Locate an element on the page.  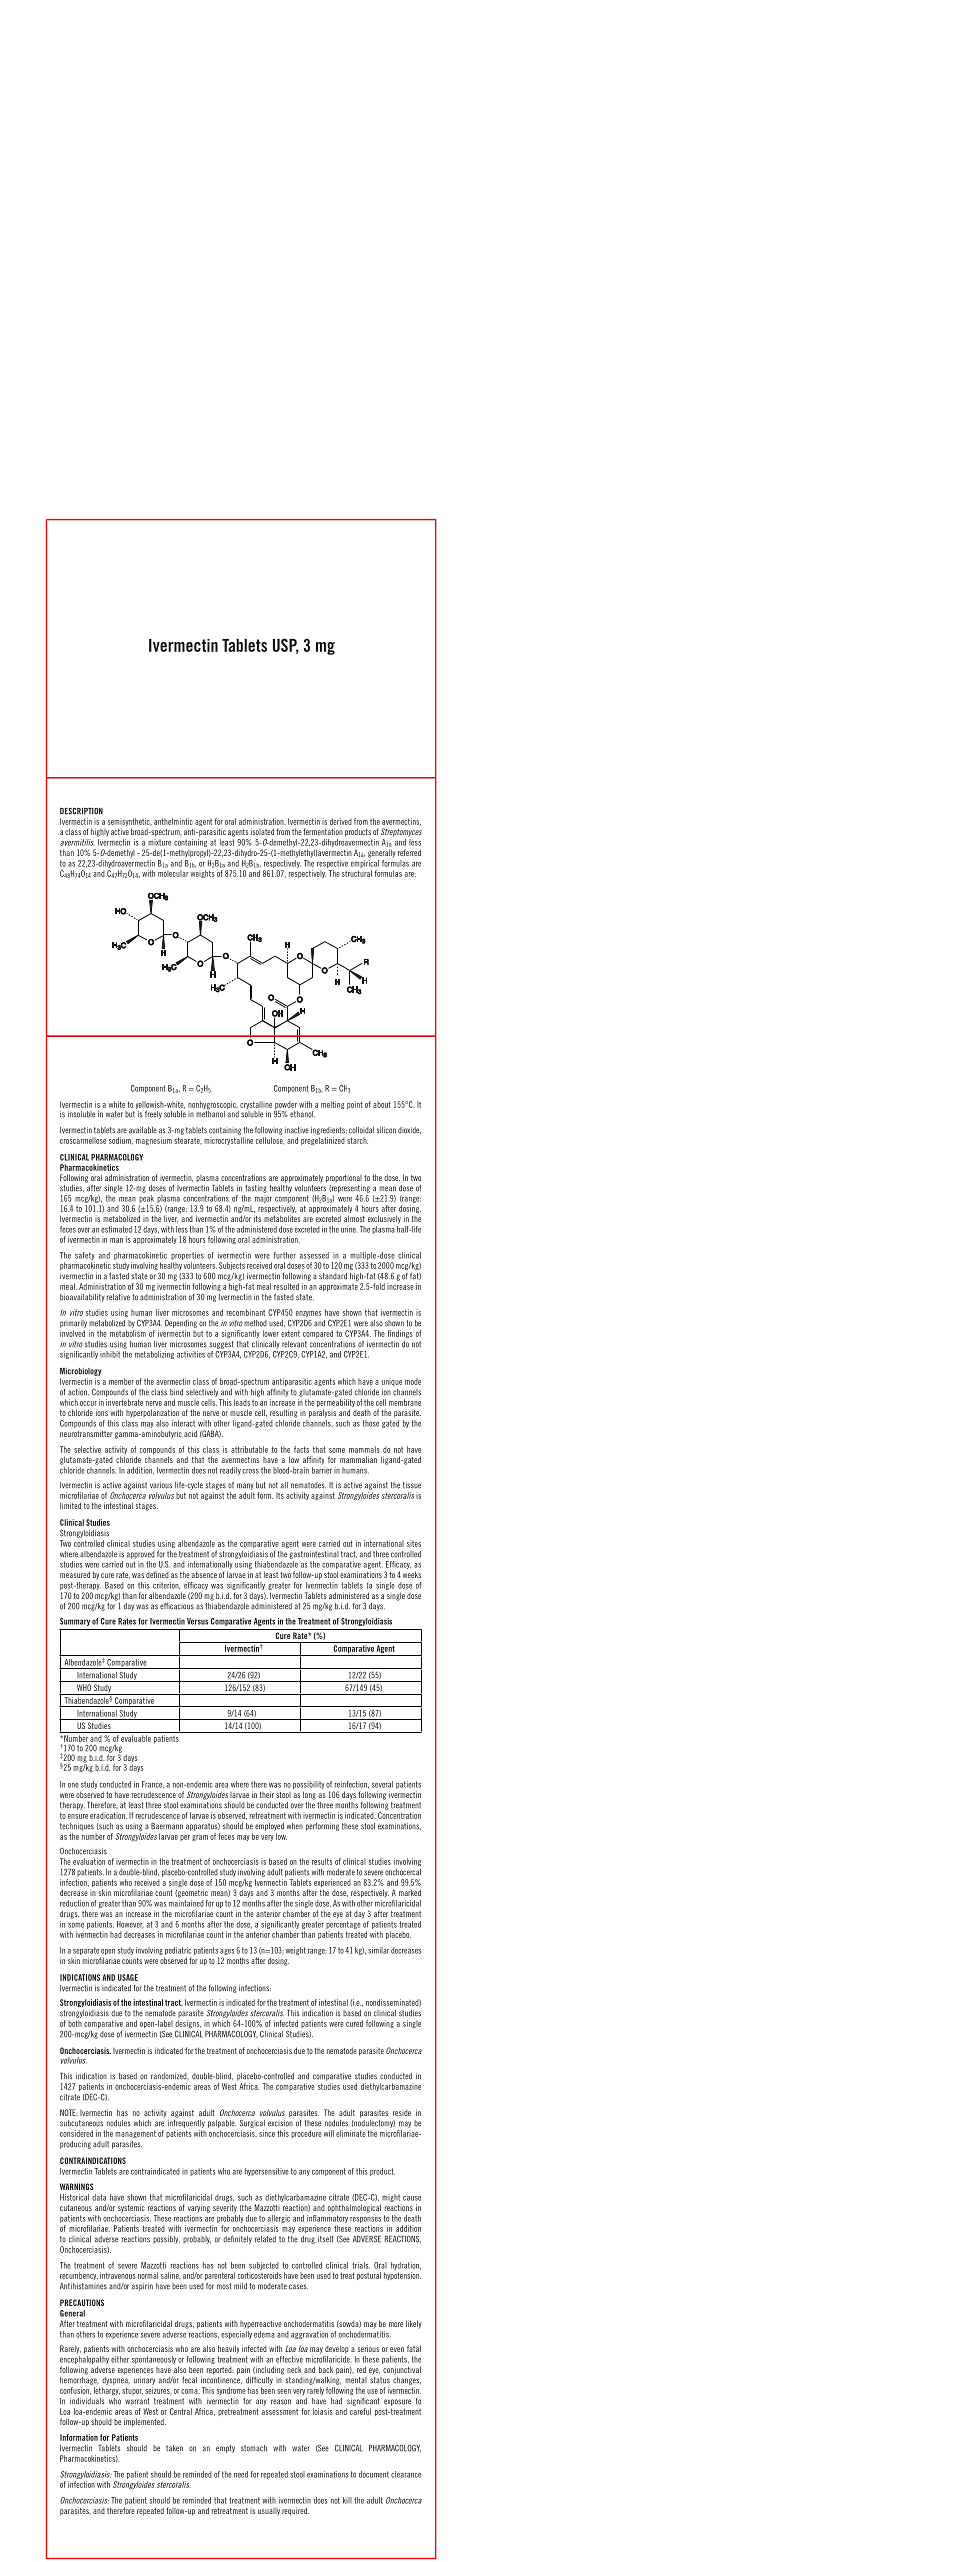
USP is located at coordinates (286, 646).
